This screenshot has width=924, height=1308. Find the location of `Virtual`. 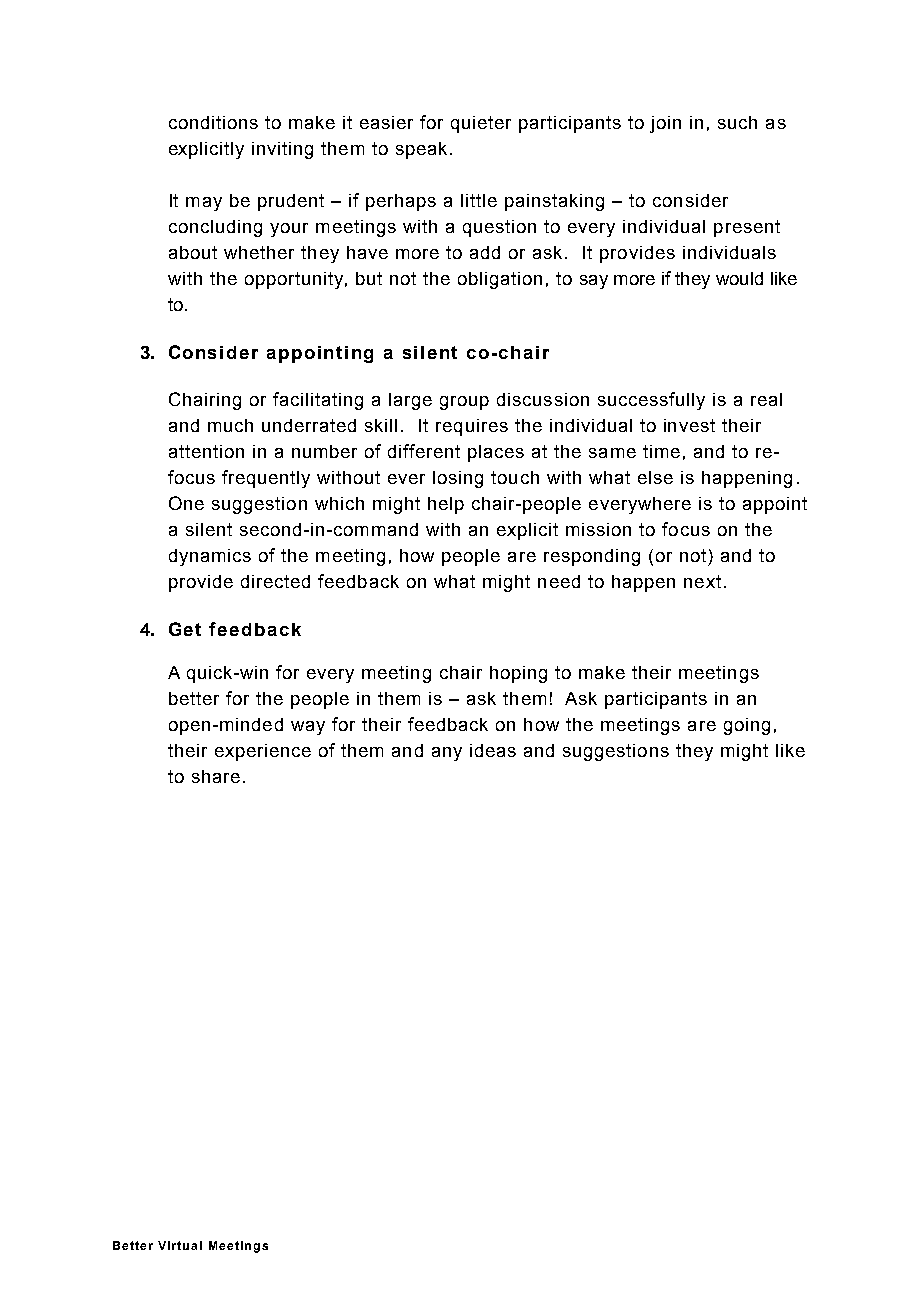

Virtual is located at coordinates (180, 1245).
